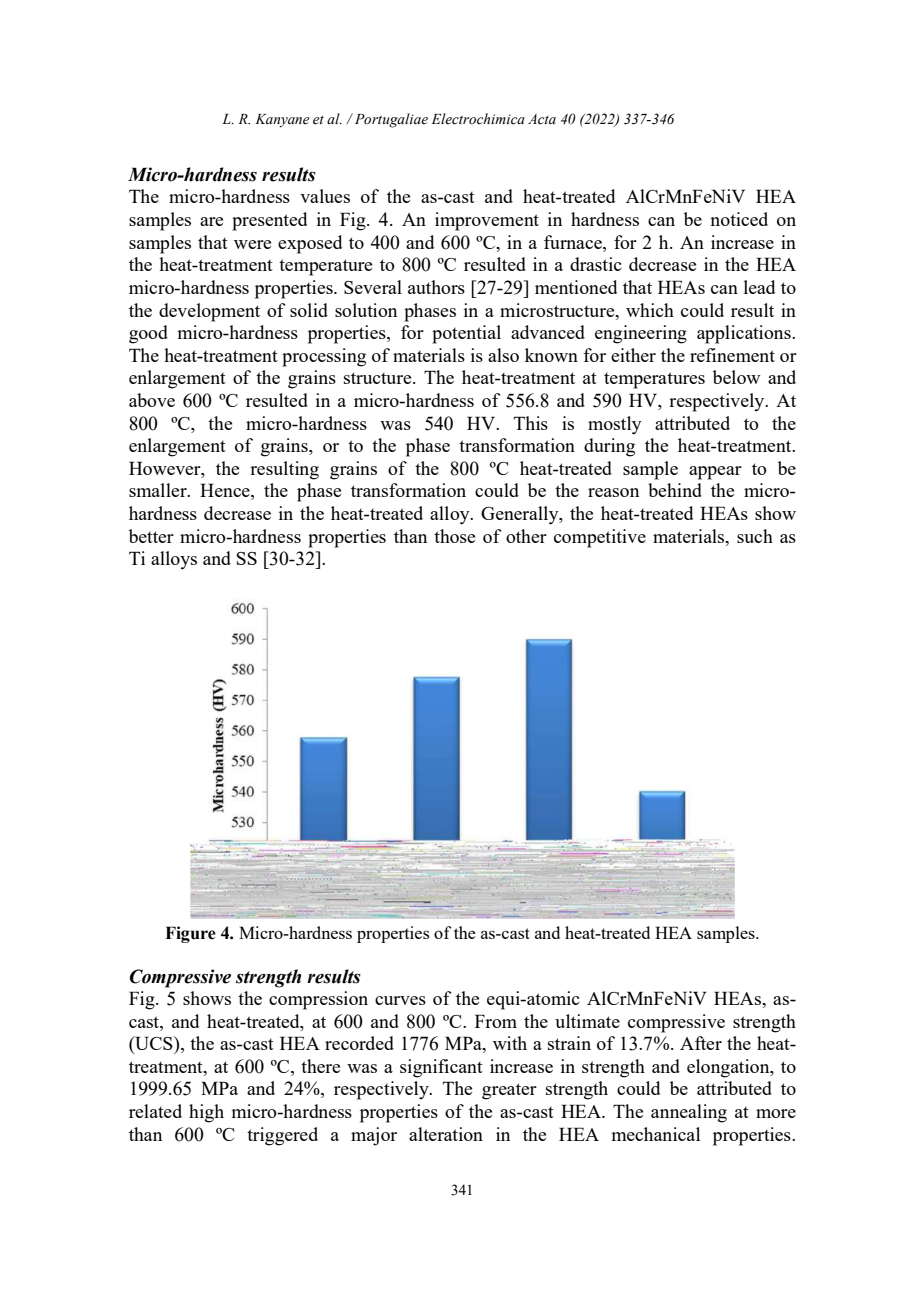 The width and height of the screenshot is (924, 1308). What do you see at coordinates (739, 219) in the screenshot?
I see `noticed` at bounding box center [739, 219].
